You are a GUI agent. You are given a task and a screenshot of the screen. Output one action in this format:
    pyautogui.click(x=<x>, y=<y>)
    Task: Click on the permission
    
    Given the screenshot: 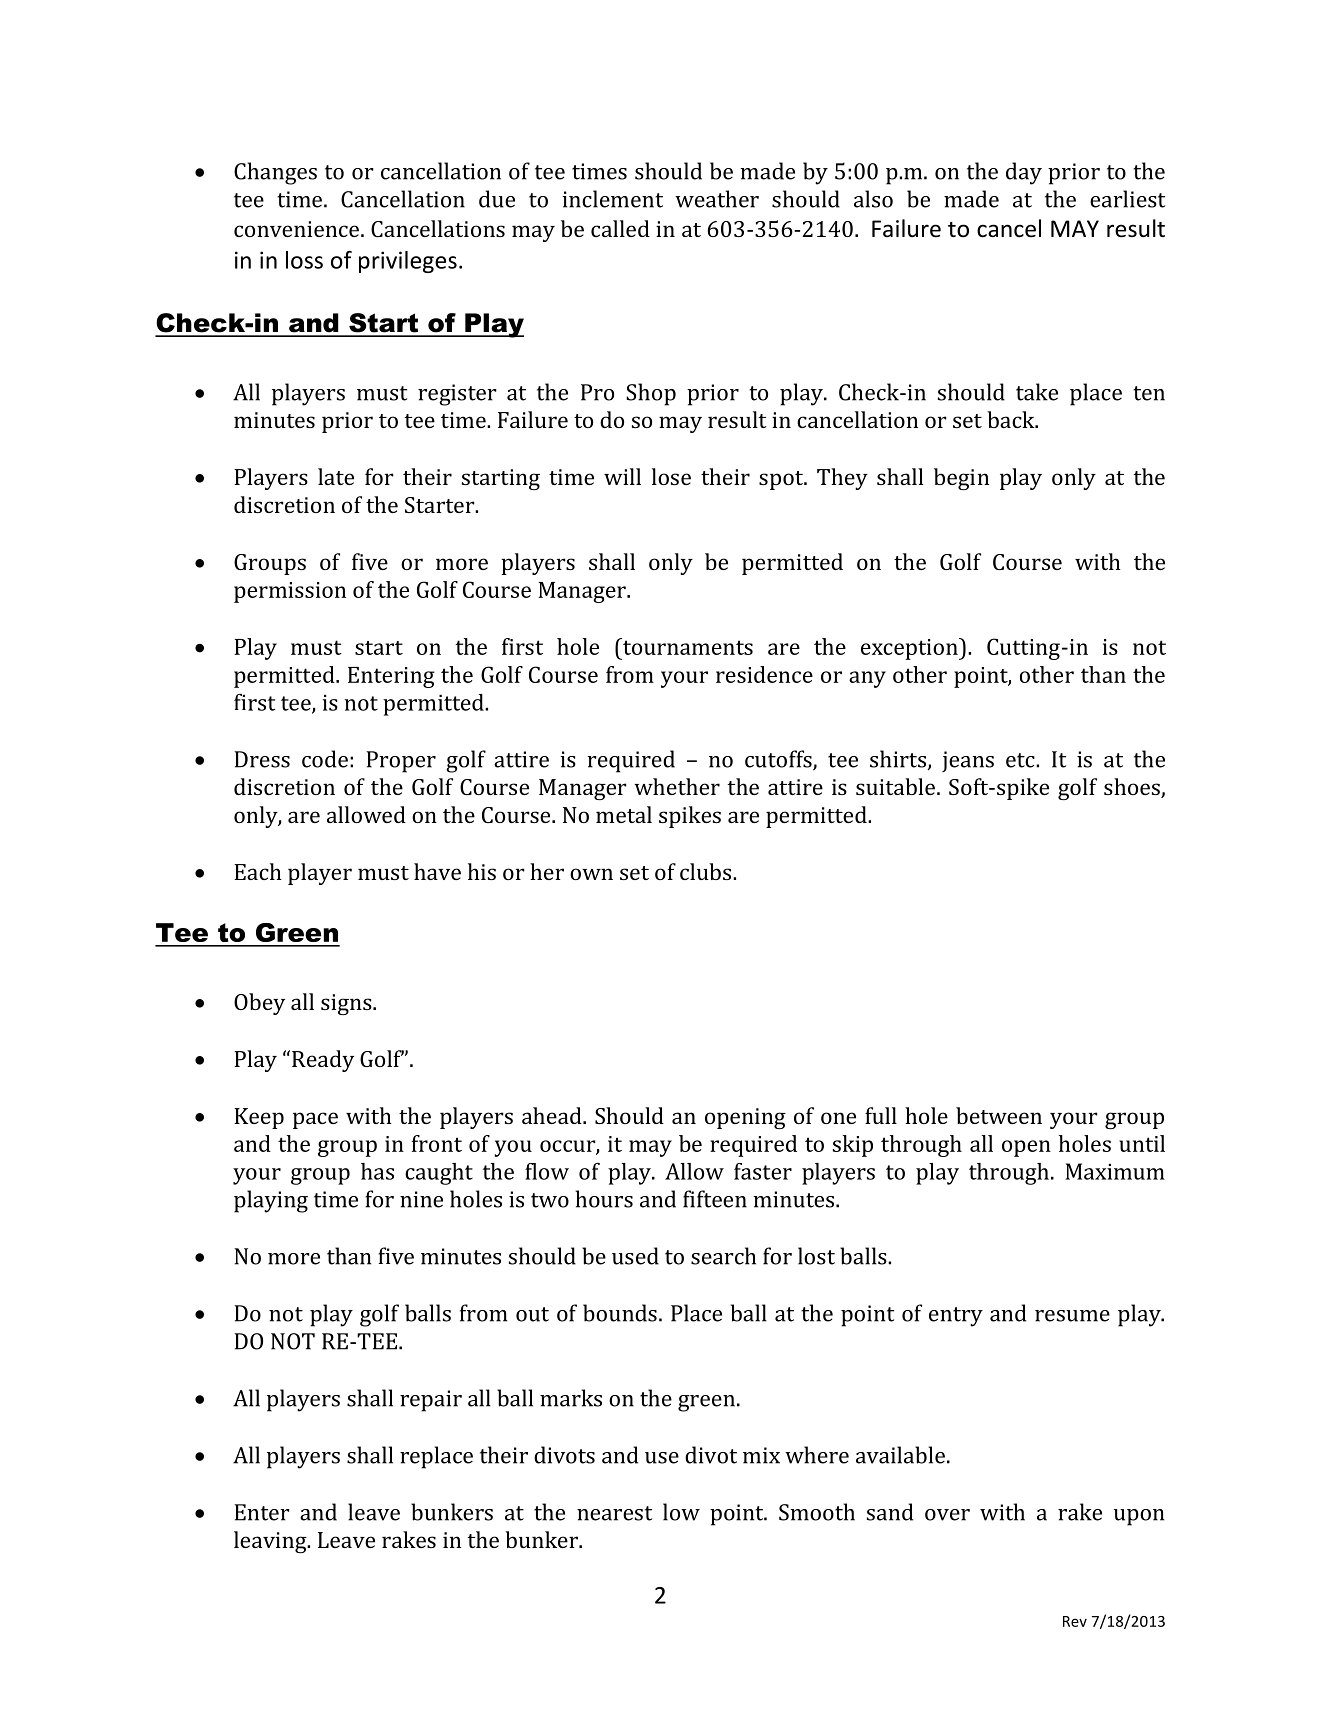 What is the action you would take?
    pyautogui.click(x=290, y=592)
